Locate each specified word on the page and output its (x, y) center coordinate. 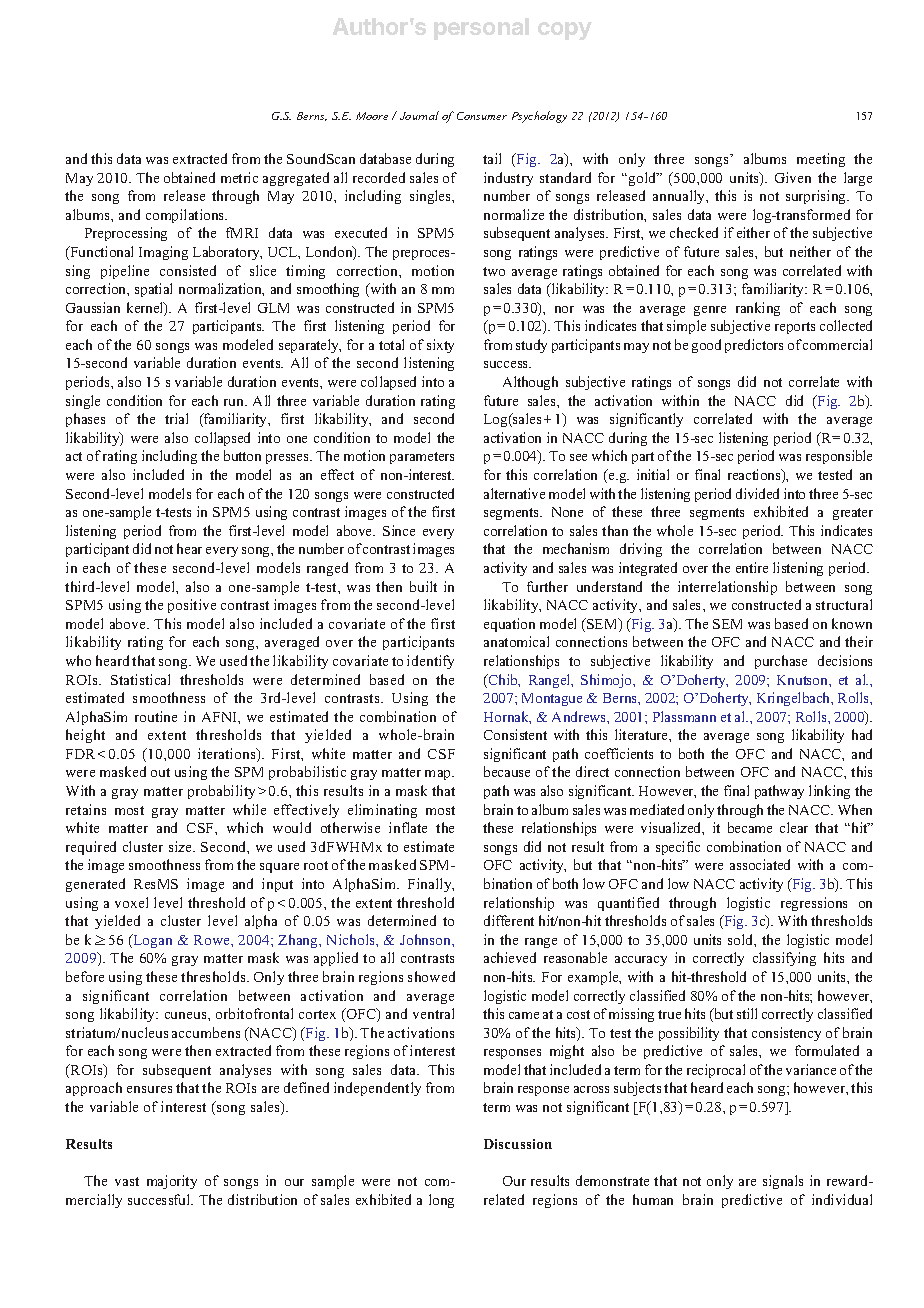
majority (172, 1182)
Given (793, 177)
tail (492, 158)
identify (430, 662)
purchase (781, 662)
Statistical (140, 679)
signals (783, 1182)
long (441, 1201)
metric (239, 177)
